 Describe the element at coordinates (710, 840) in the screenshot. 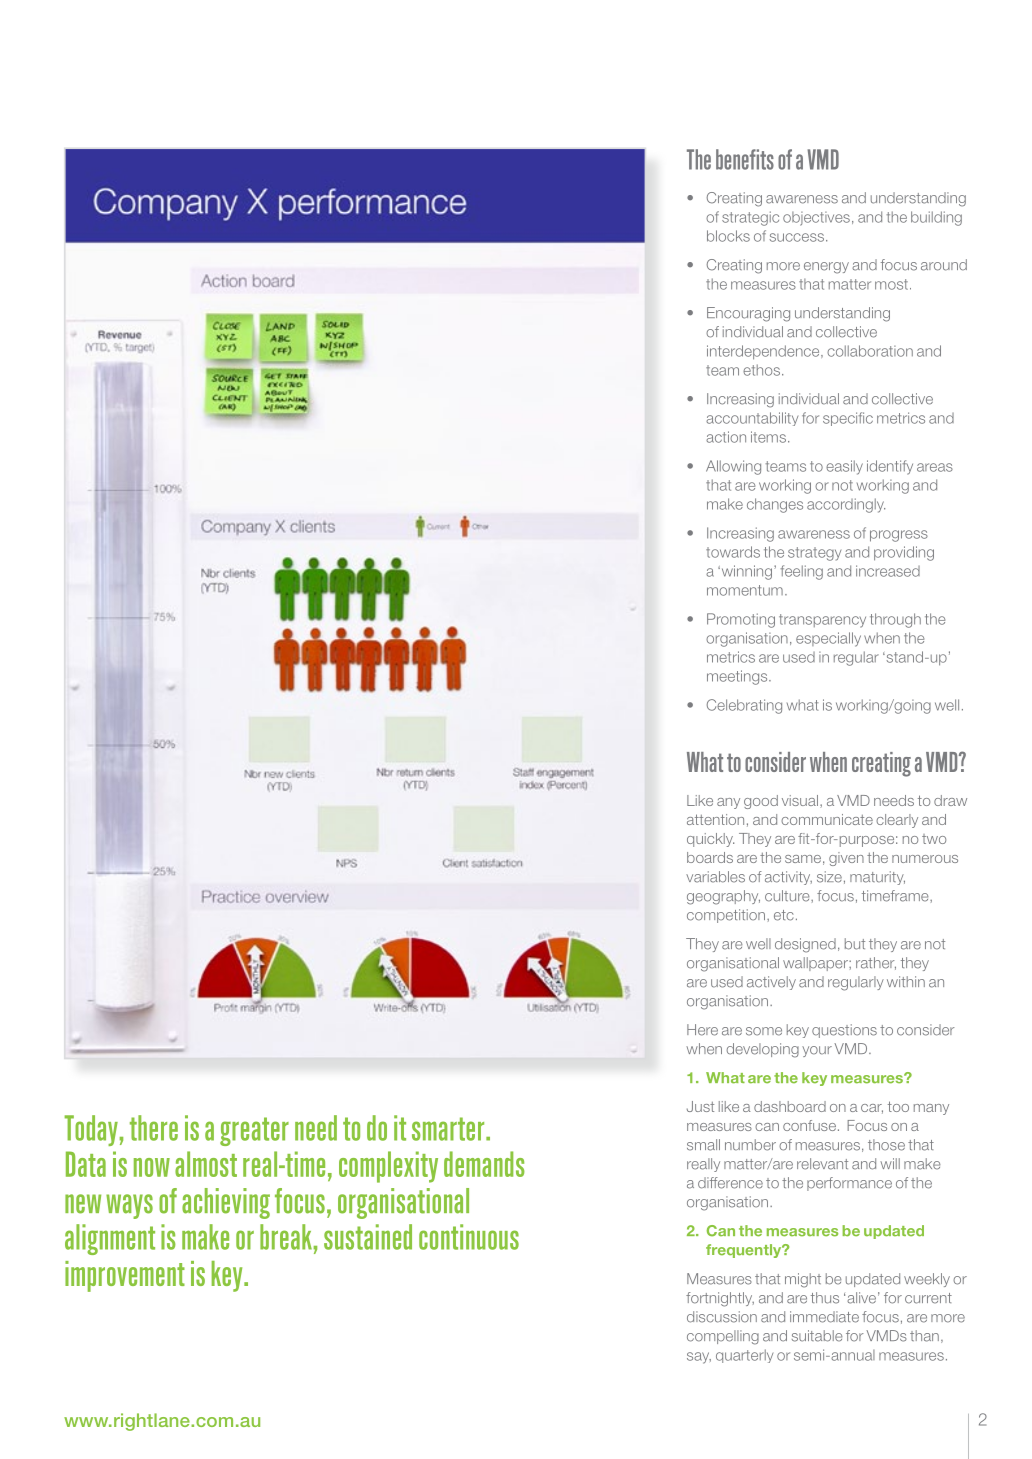

I see `quickly` at that location.
